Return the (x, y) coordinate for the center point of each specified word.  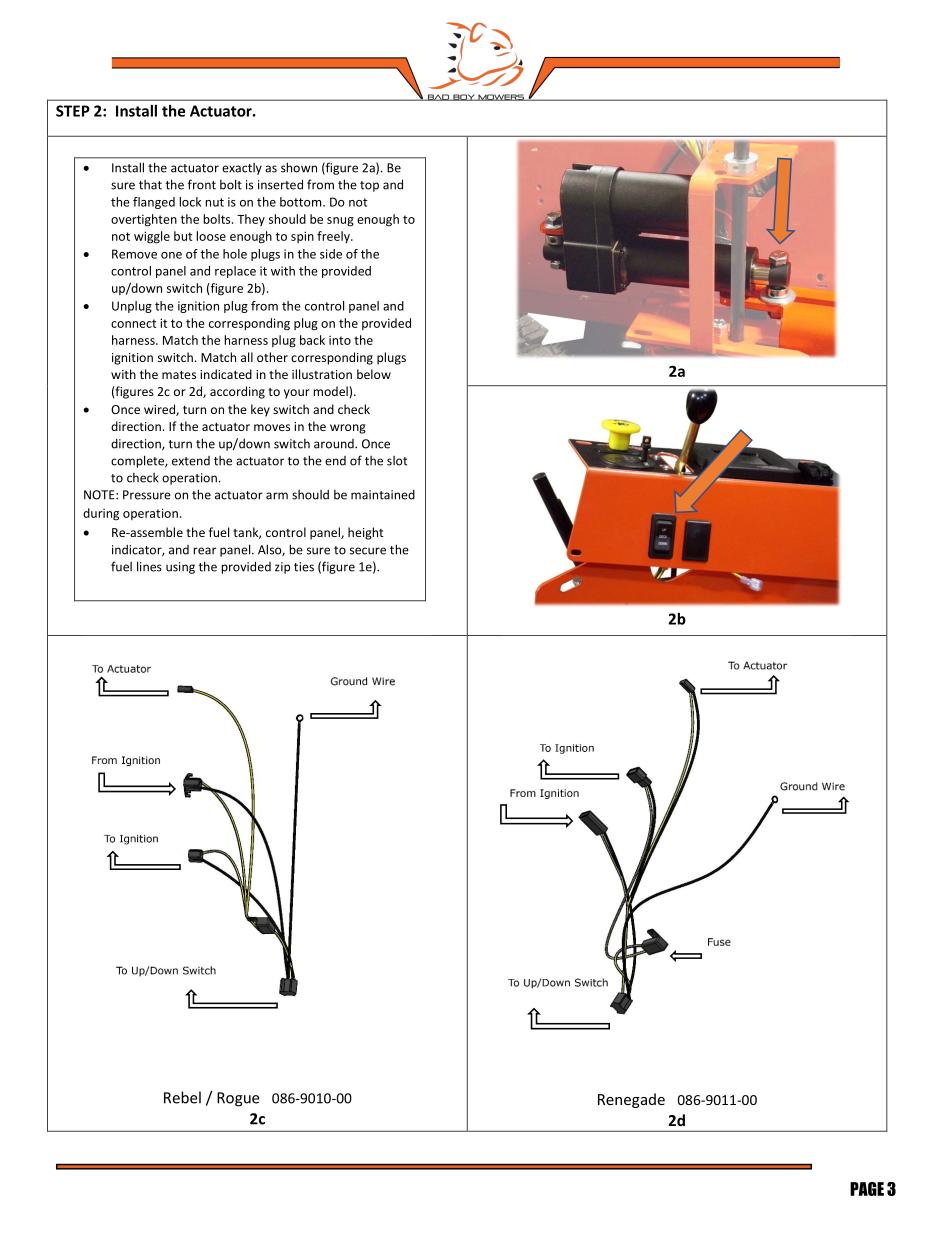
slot (397, 461)
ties (304, 567)
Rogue (238, 1099)
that (150, 185)
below (374, 374)
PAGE (867, 1189)
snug (340, 222)
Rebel (182, 1097)
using (180, 568)
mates (179, 375)
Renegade (631, 1100)
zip (282, 568)
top (369, 186)
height (366, 533)
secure (368, 551)
